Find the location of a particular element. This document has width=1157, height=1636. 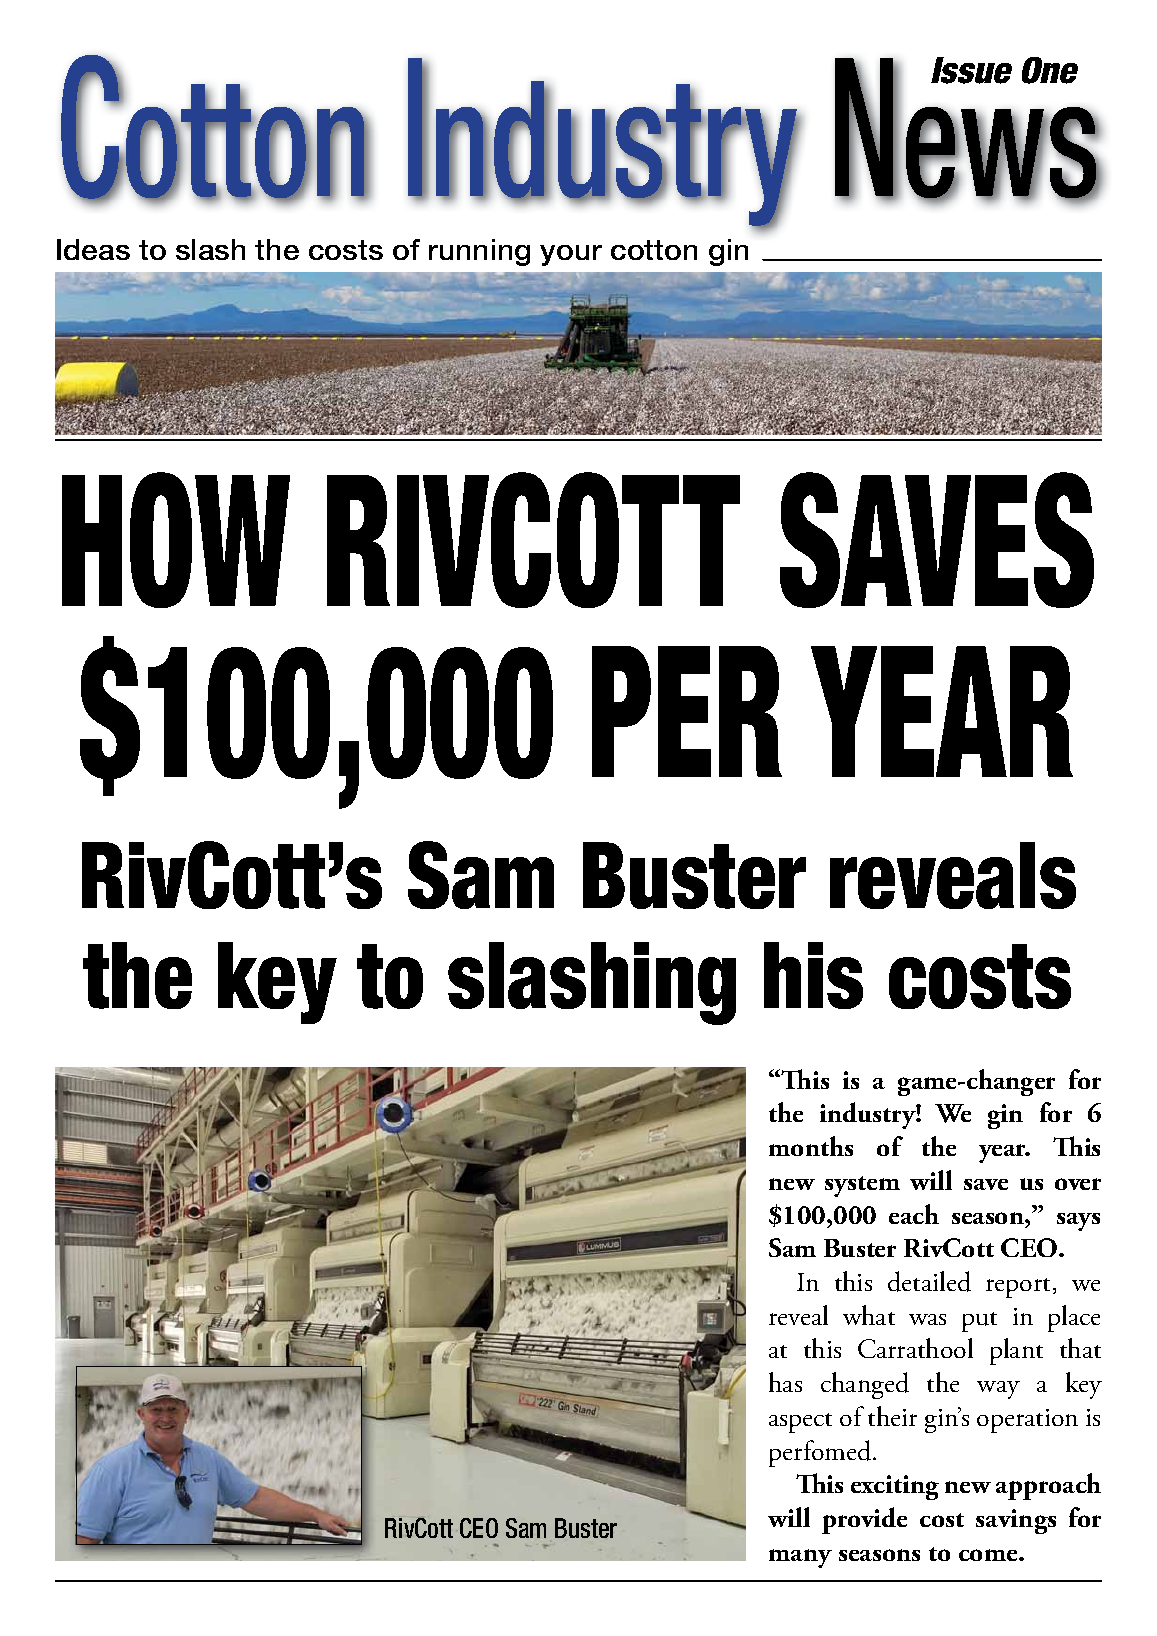

months is located at coordinates (811, 1146).
